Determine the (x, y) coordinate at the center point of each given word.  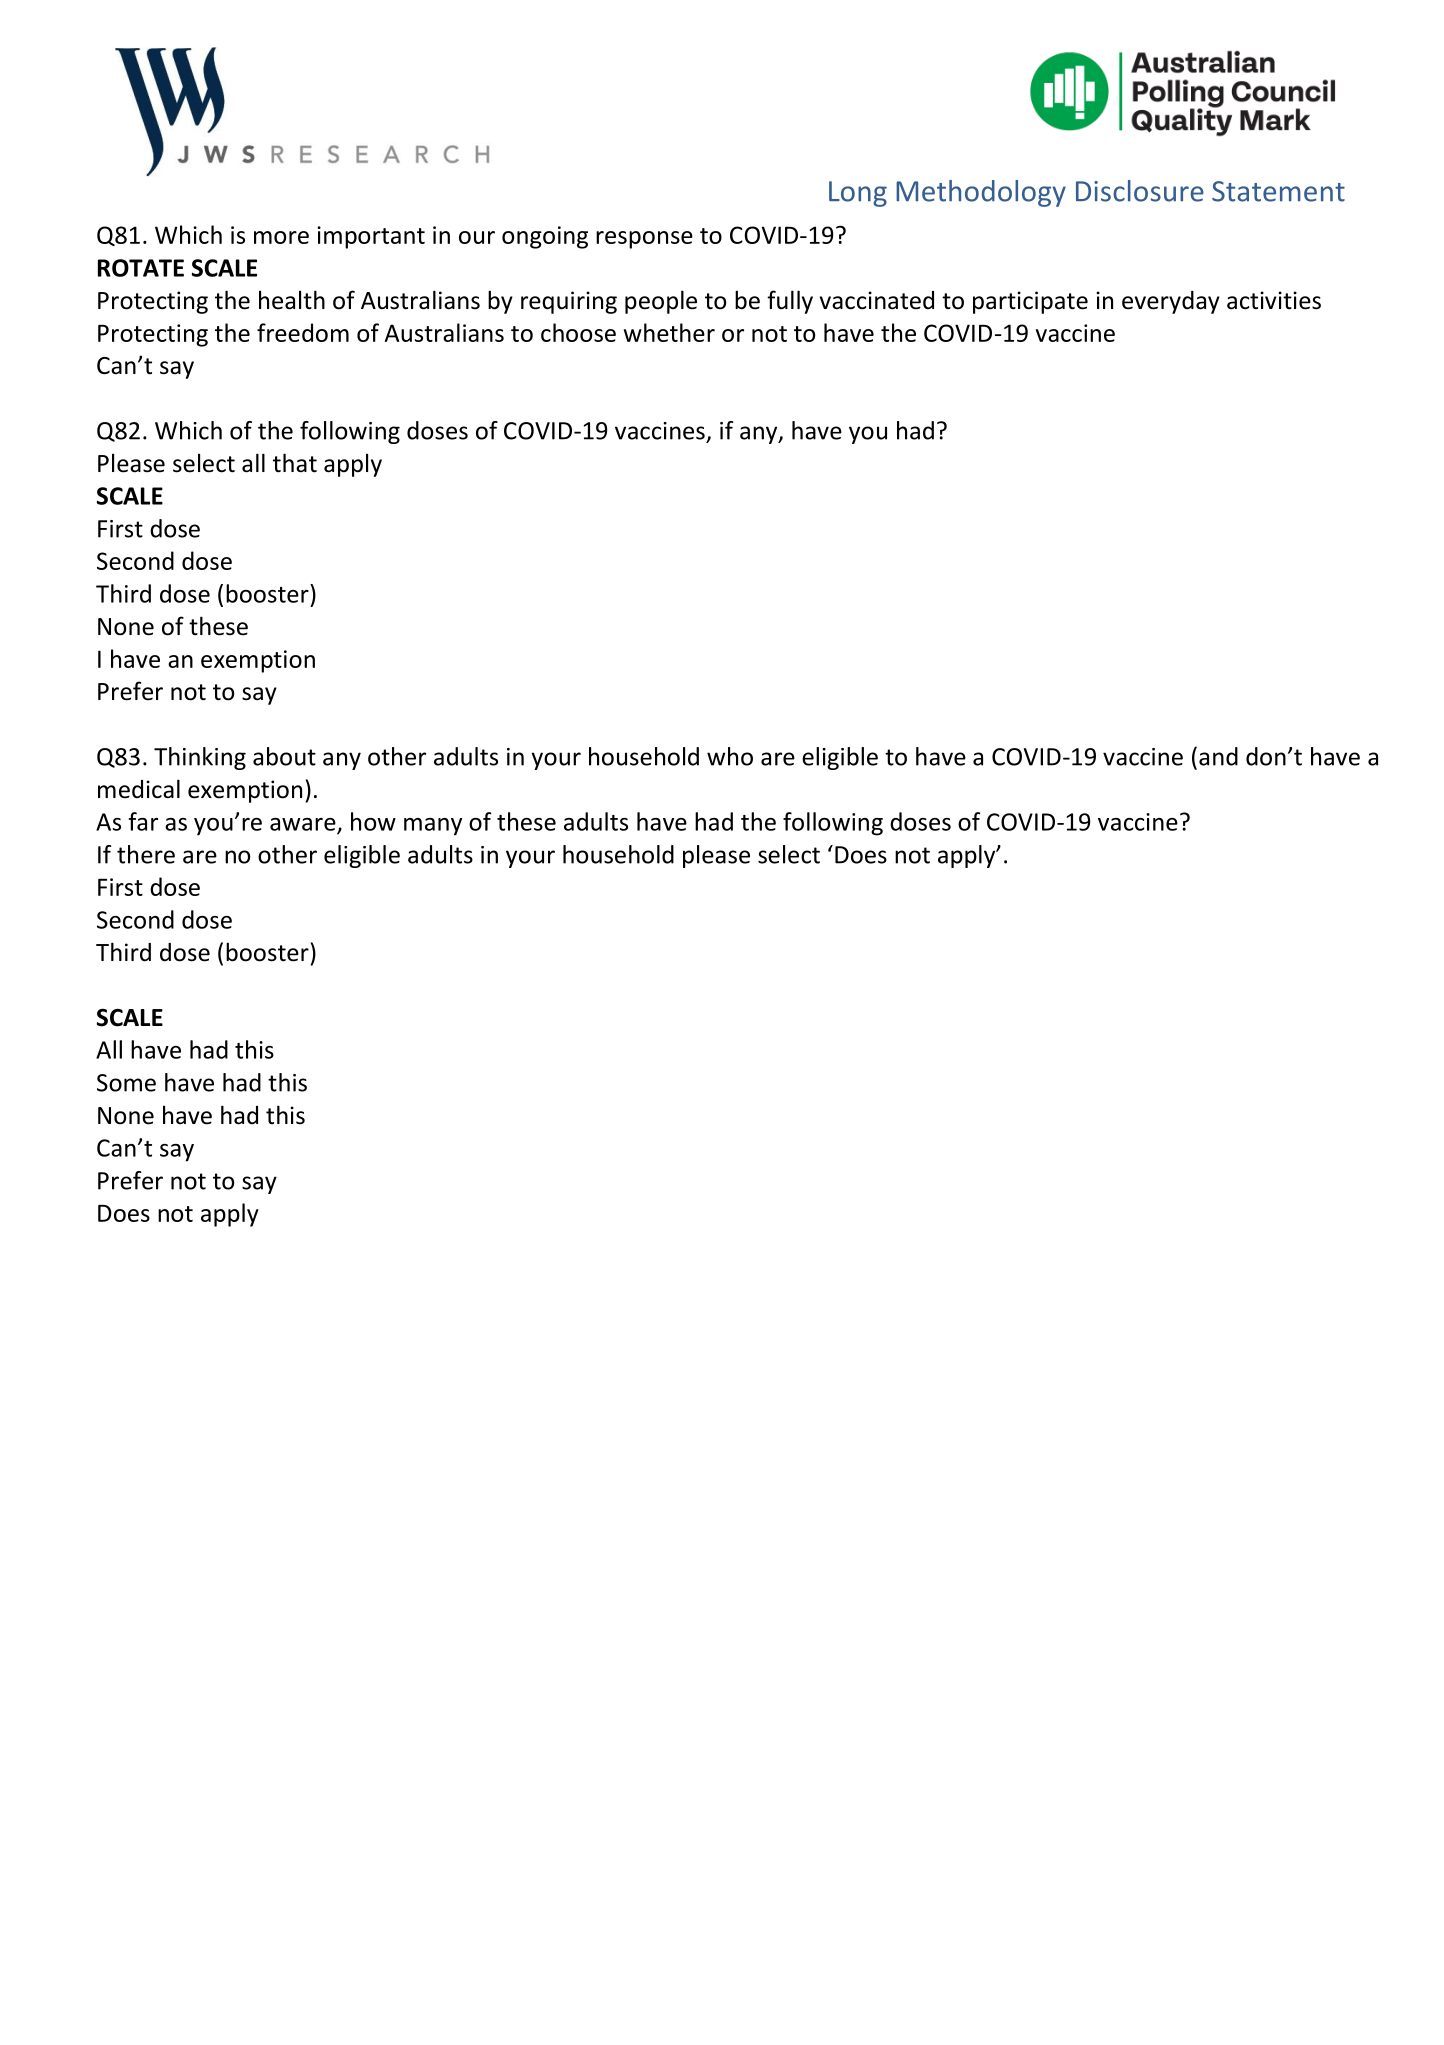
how (373, 821)
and (1218, 756)
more (281, 237)
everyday (1171, 302)
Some (126, 1083)
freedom (303, 332)
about (284, 756)
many (433, 827)
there (146, 854)
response (644, 240)
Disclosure (1140, 191)
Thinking (200, 758)
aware (304, 825)
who (730, 756)
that (295, 463)
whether (669, 332)
